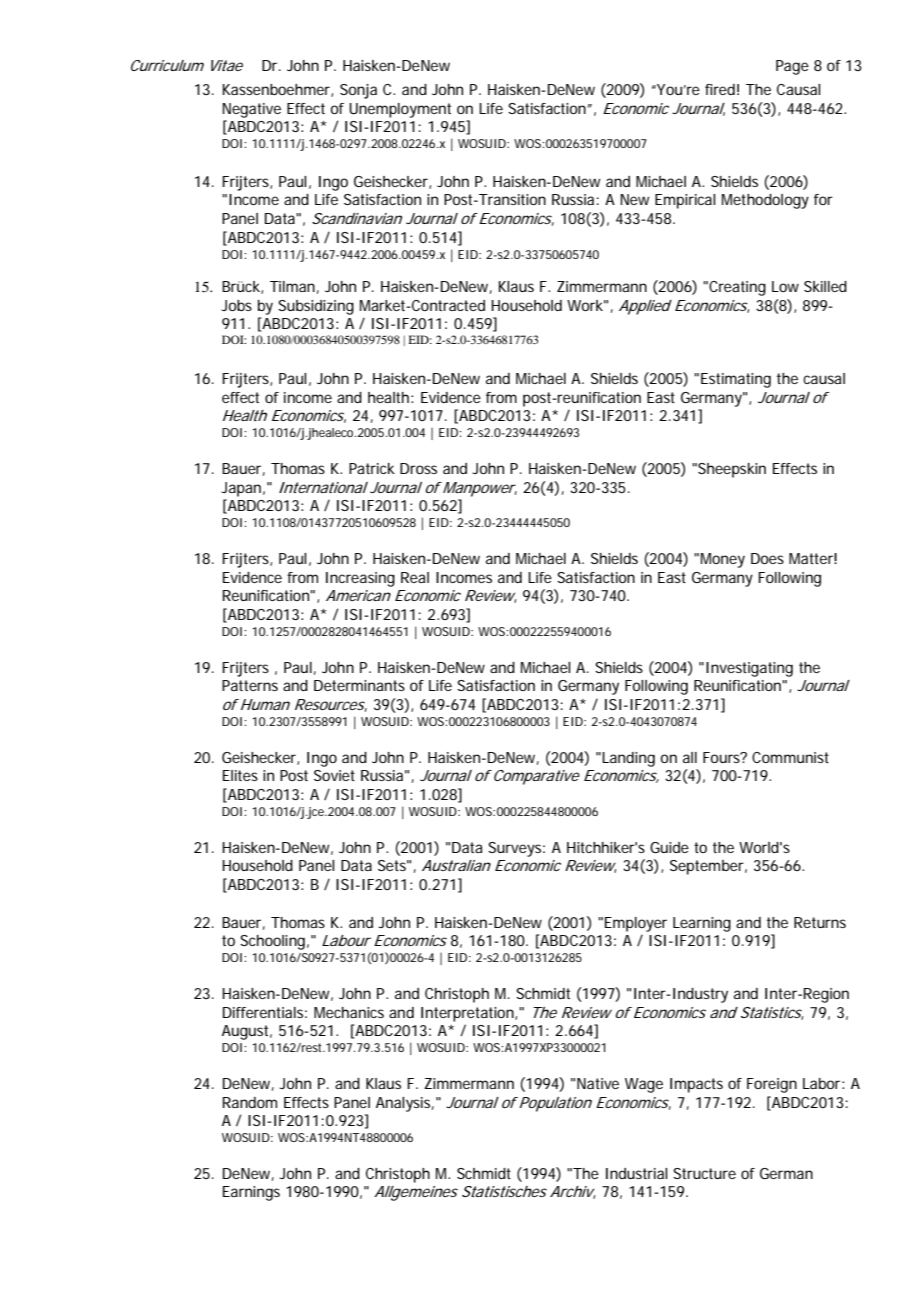  Describe the element at coordinates (767, 558) in the screenshot. I see `Does` at that location.
